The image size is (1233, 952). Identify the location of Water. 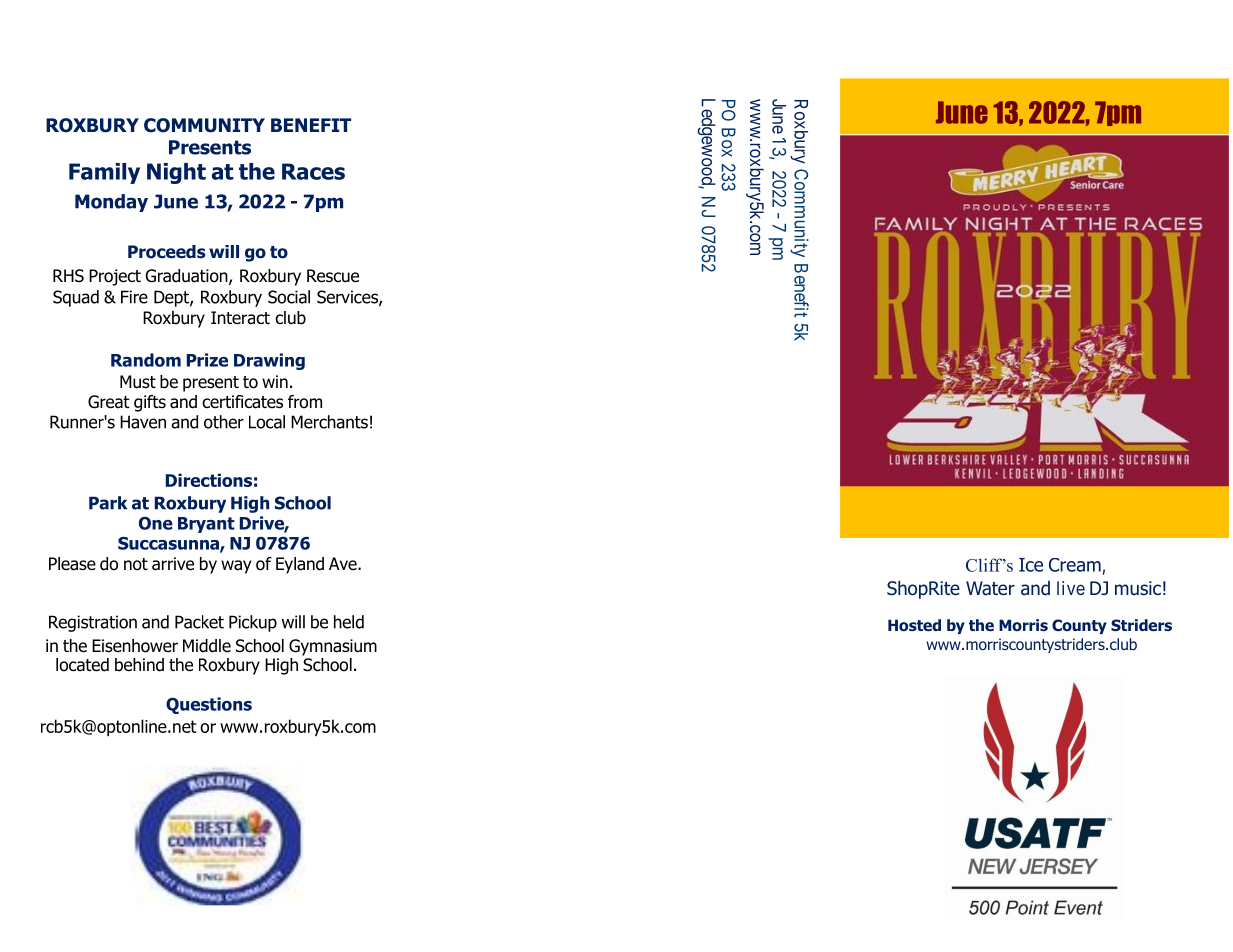
(990, 588).
